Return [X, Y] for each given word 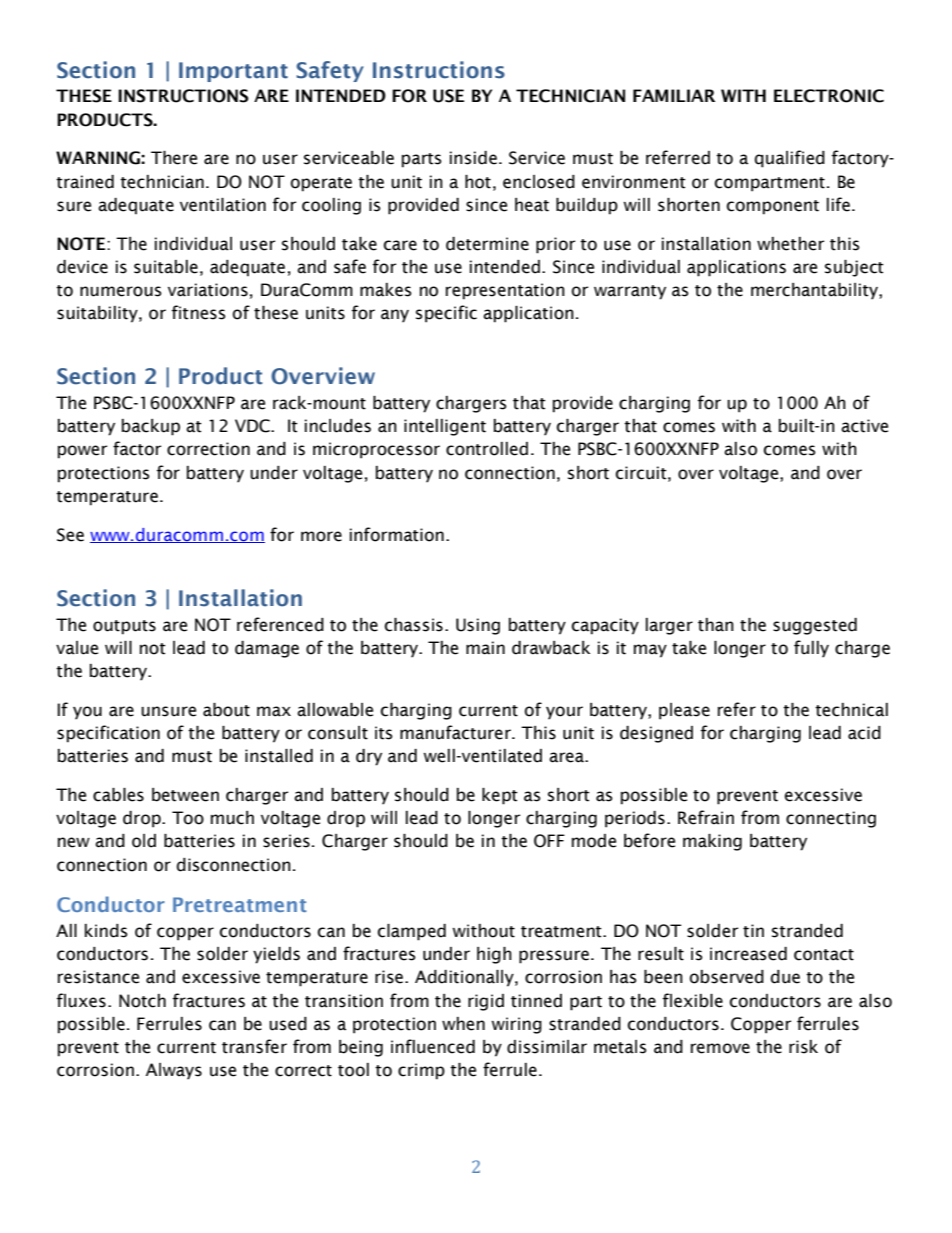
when [463, 1024]
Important [233, 72]
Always [174, 1071]
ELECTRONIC [829, 96]
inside [473, 158]
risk [803, 1047]
